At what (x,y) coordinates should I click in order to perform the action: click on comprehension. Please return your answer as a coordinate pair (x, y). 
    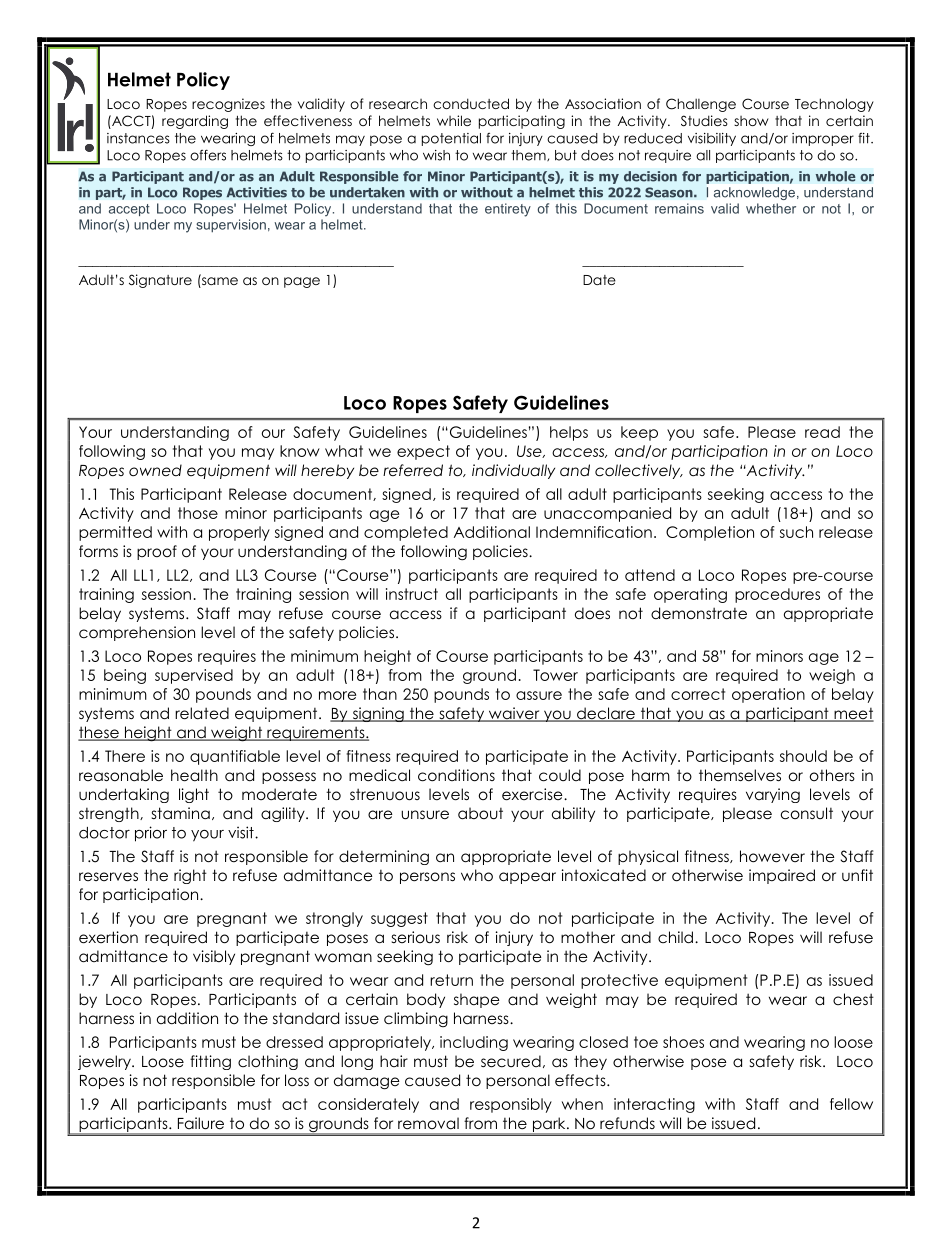
    Looking at the image, I should click on (137, 633).
